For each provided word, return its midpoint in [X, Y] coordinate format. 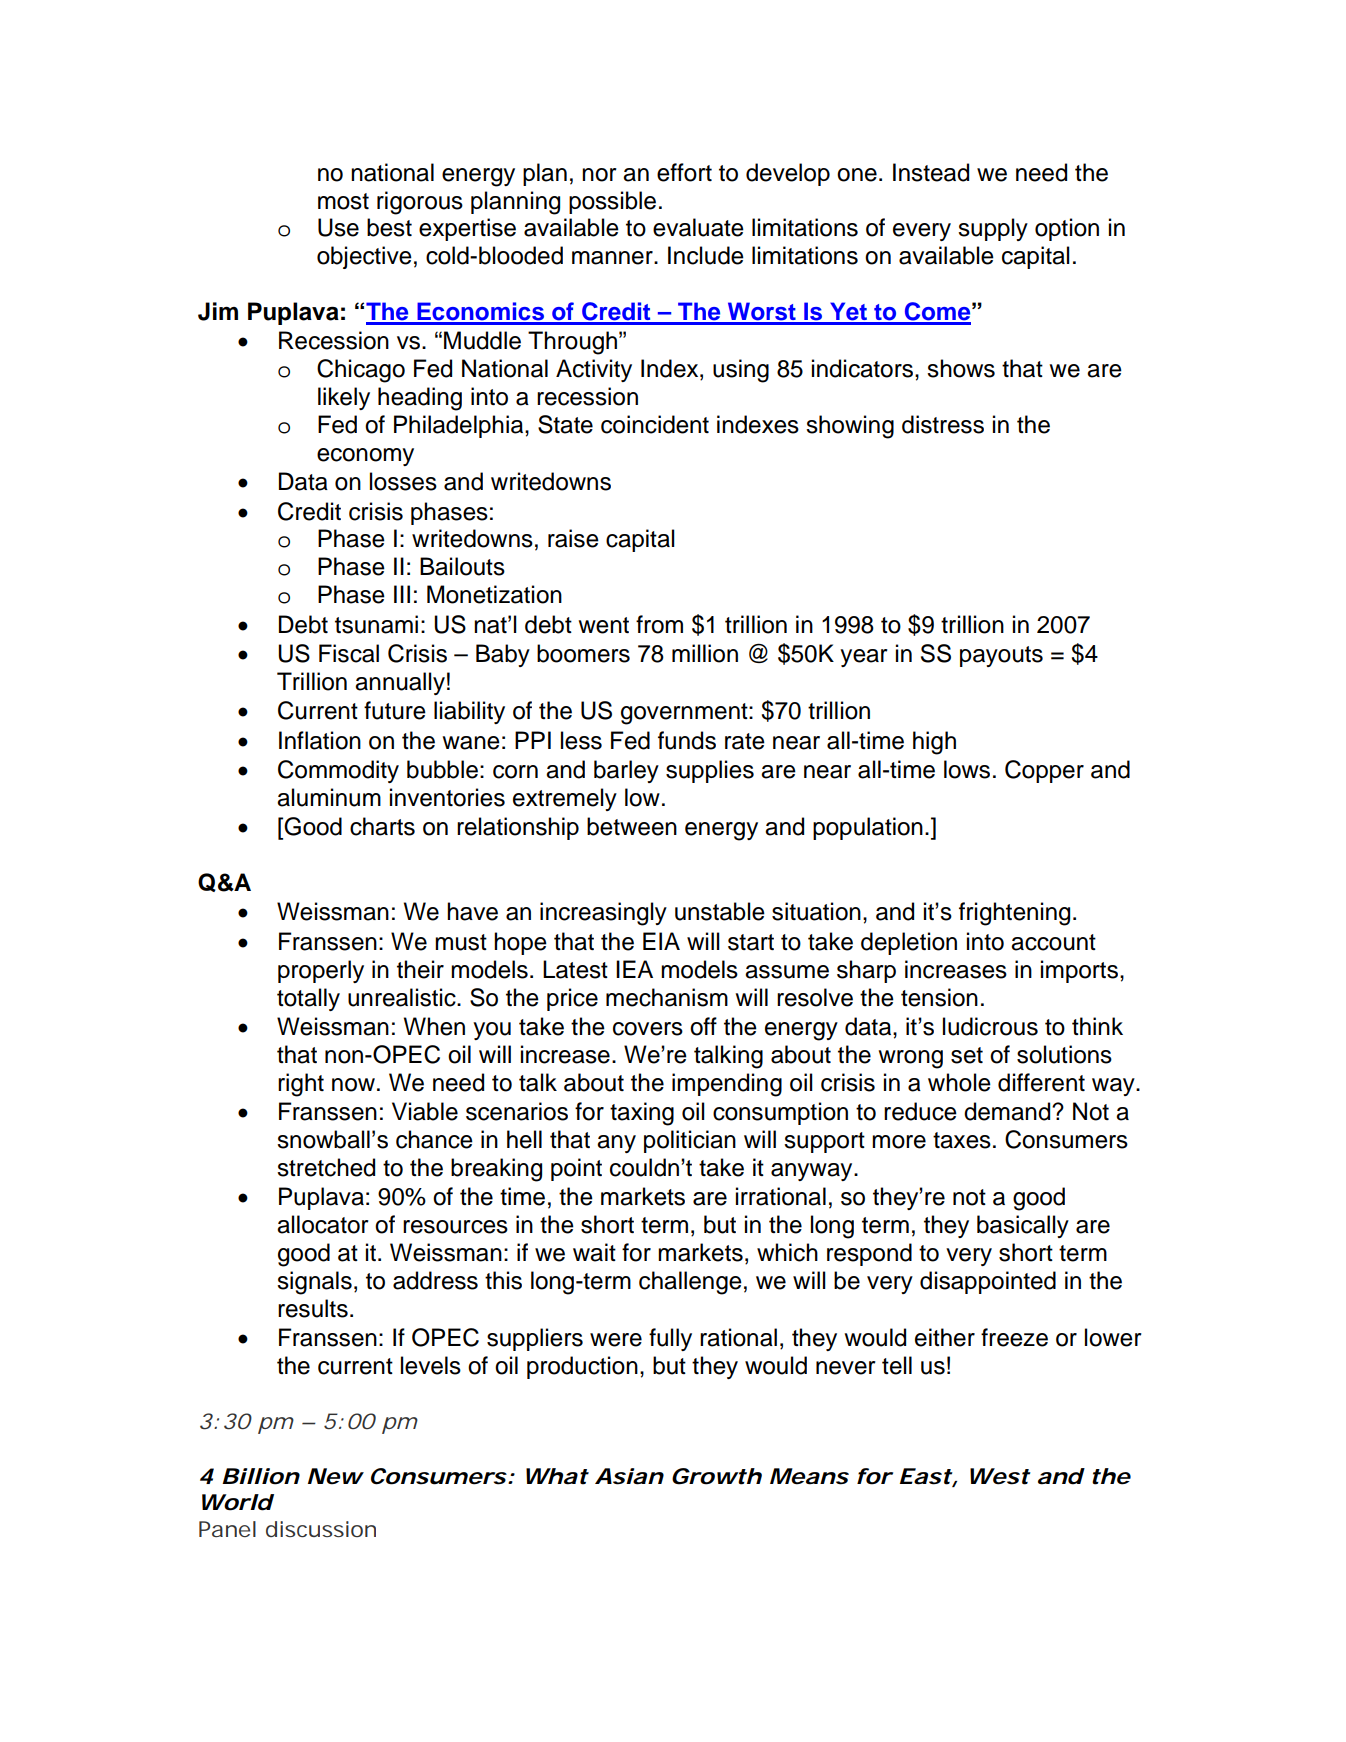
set [967, 1055]
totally [308, 999]
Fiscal [349, 653]
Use [338, 227]
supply [993, 229]
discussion [321, 1529]
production [582, 1367]
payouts [1001, 656]
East [926, 1476]
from [659, 624]
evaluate [698, 227]
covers [648, 1029]
